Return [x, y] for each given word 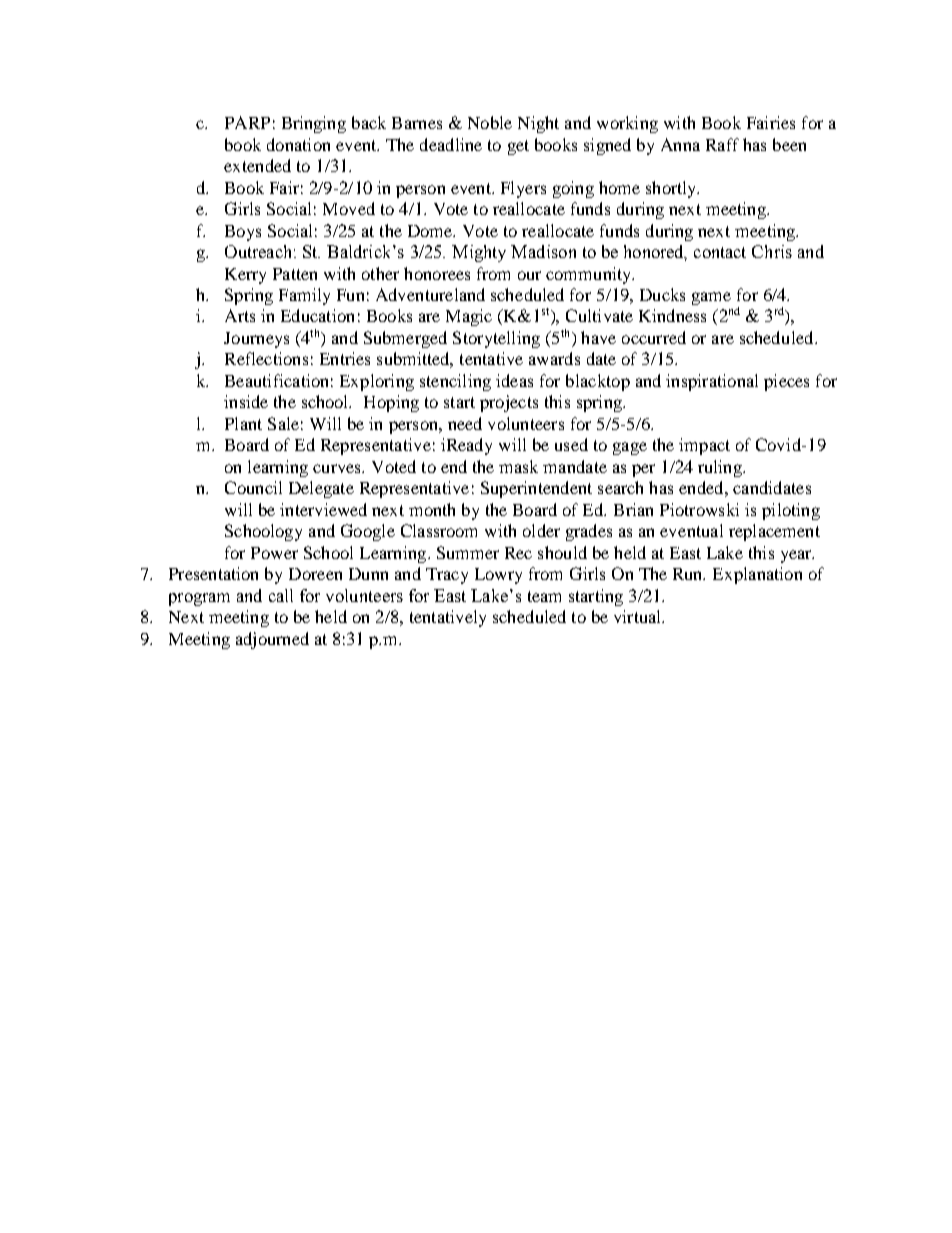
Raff [722, 144]
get [518, 147]
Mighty [479, 253]
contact [720, 252]
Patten [295, 274]
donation [298, 144]
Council [253, 487]
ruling [721, 468]
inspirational [712, 382]
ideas [514, 380]
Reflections [266, 358]
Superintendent [536, 489]
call [281, 595]
